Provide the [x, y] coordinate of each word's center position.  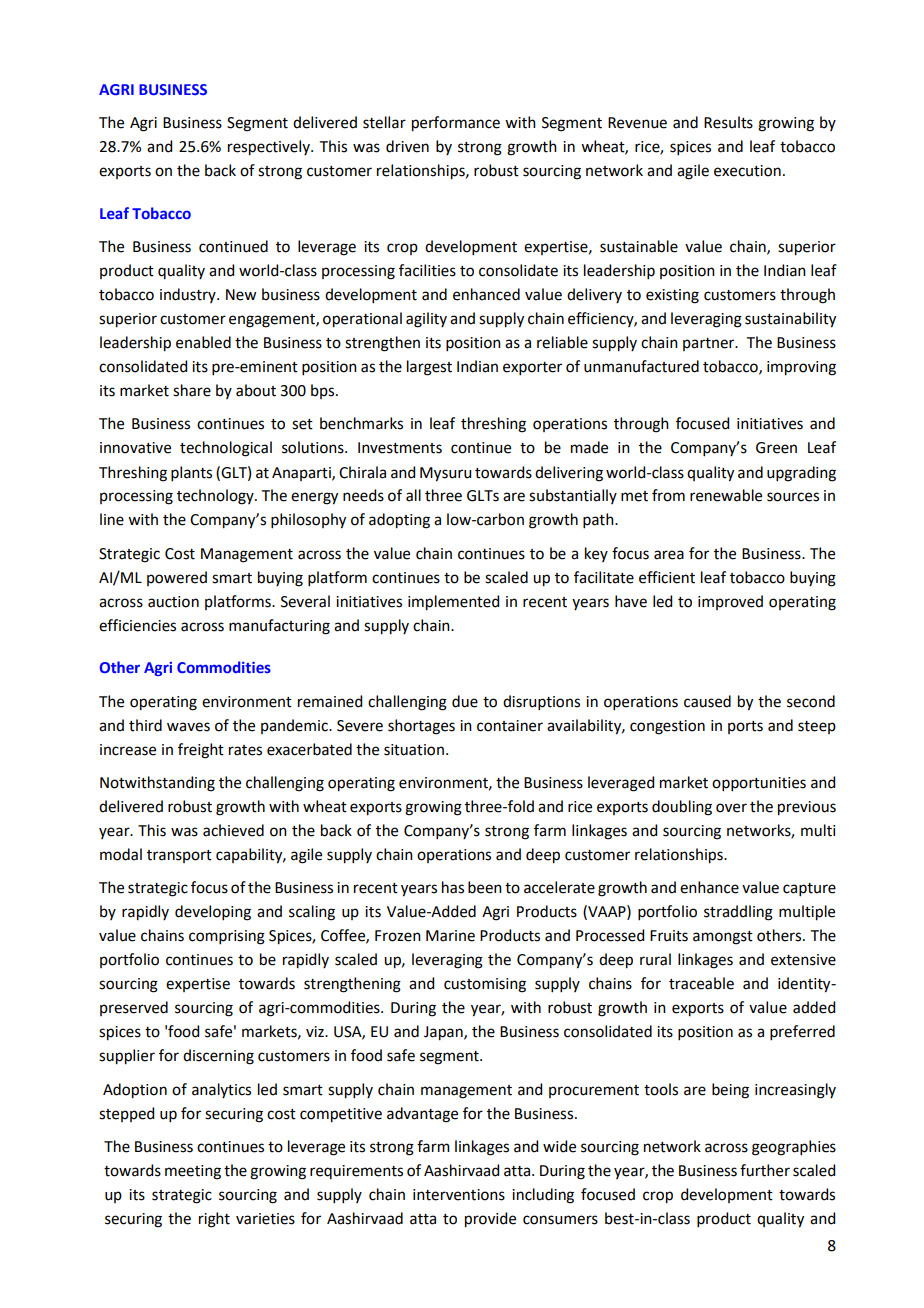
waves [188, 727]
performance [456, 124]
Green [776, 448]
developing [213, 913]
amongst [723, 938]
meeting [193, 1172]
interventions [459, 1195]
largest [429, 368]
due [465, 701]
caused [707, 701]
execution [747, 171]
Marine [450, 936]
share [192, 390]
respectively [270, 148]
